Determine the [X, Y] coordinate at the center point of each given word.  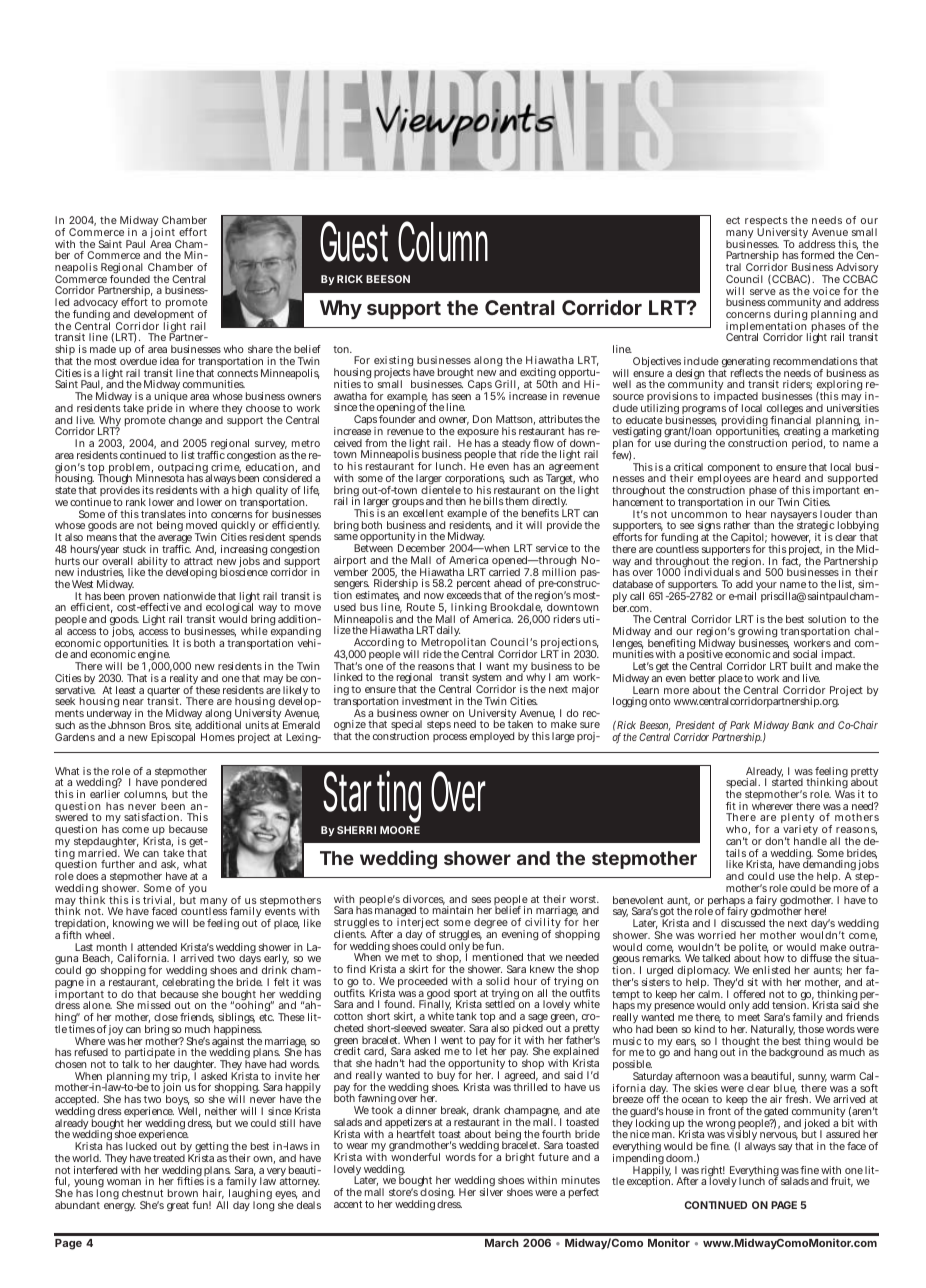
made [103, 349]
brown [183, 1193]
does [87, 876]
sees [481, 900]
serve [763, 292]
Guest [354, 241]
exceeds [465, 595]
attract [198, 561]
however [791, 538]
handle [810, 841]
